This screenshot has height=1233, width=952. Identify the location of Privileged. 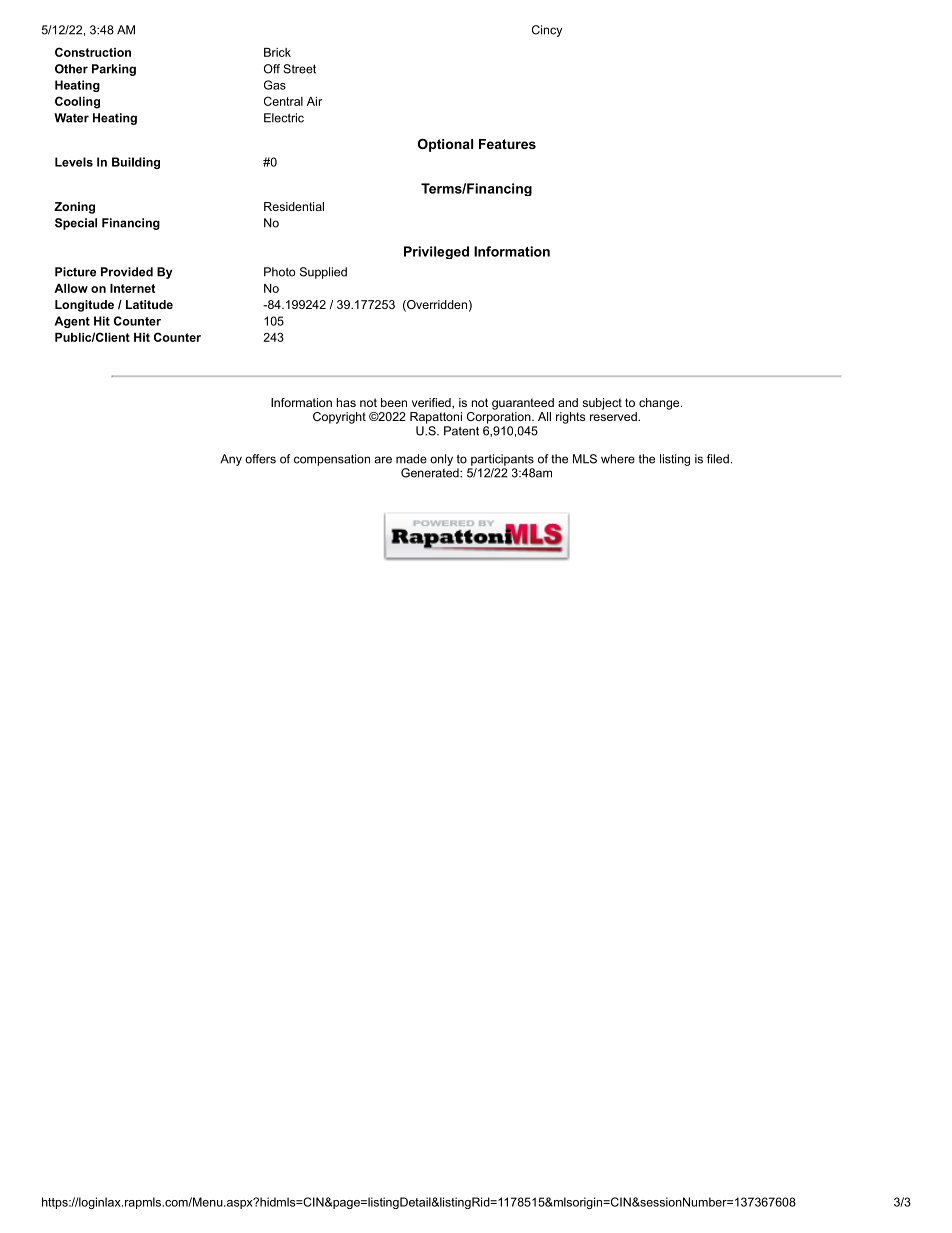
(436, 252).
